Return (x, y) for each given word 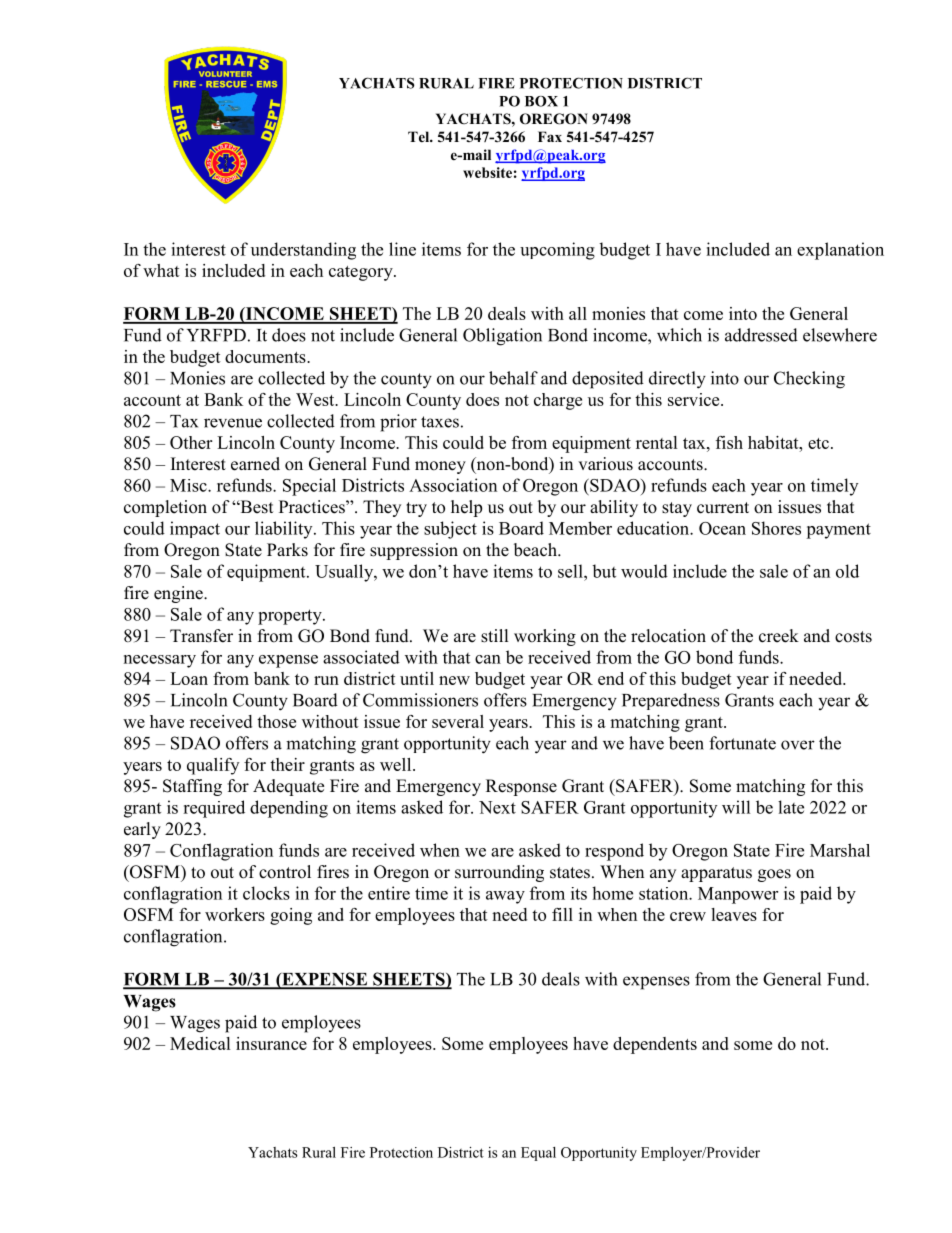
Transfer (201, 636)
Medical (200, 1043)
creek (779, 636)
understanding (303, 251)
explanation (840, 251)
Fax (550, 136)
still (495, 636)
